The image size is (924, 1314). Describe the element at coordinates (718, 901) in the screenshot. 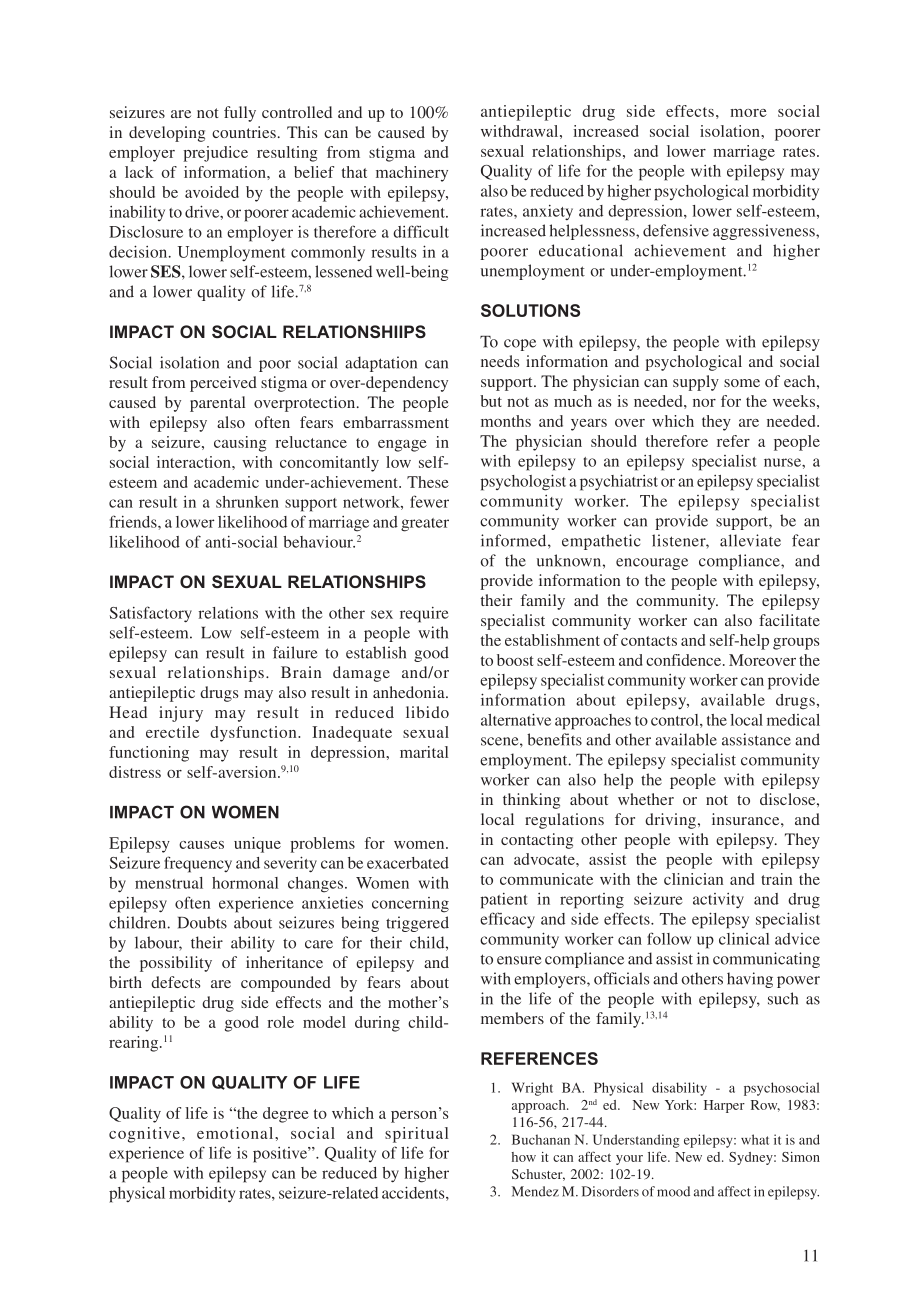

I see `activity` at that location.
